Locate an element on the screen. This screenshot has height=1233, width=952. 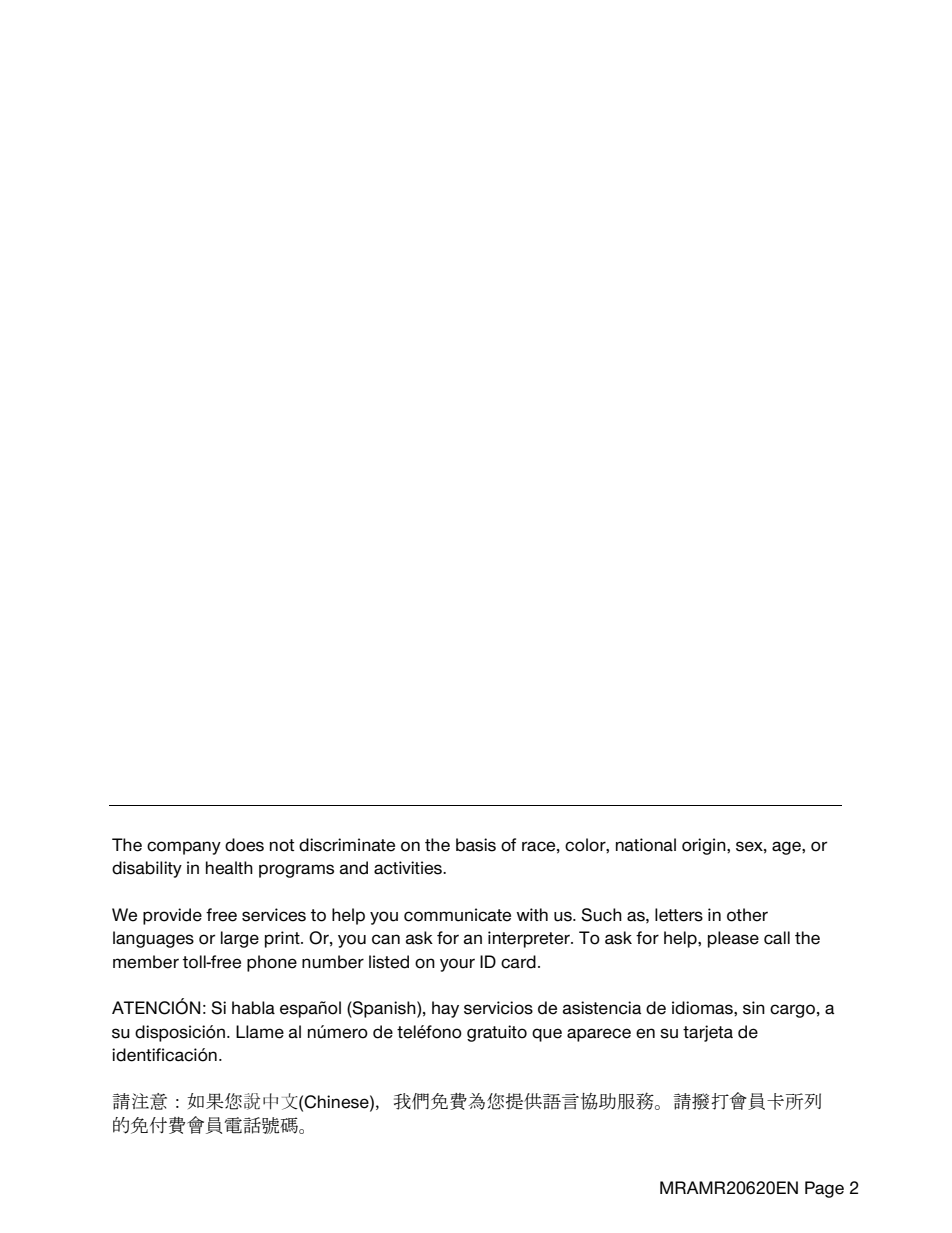
Page is located at coordinates (824, 1189).
